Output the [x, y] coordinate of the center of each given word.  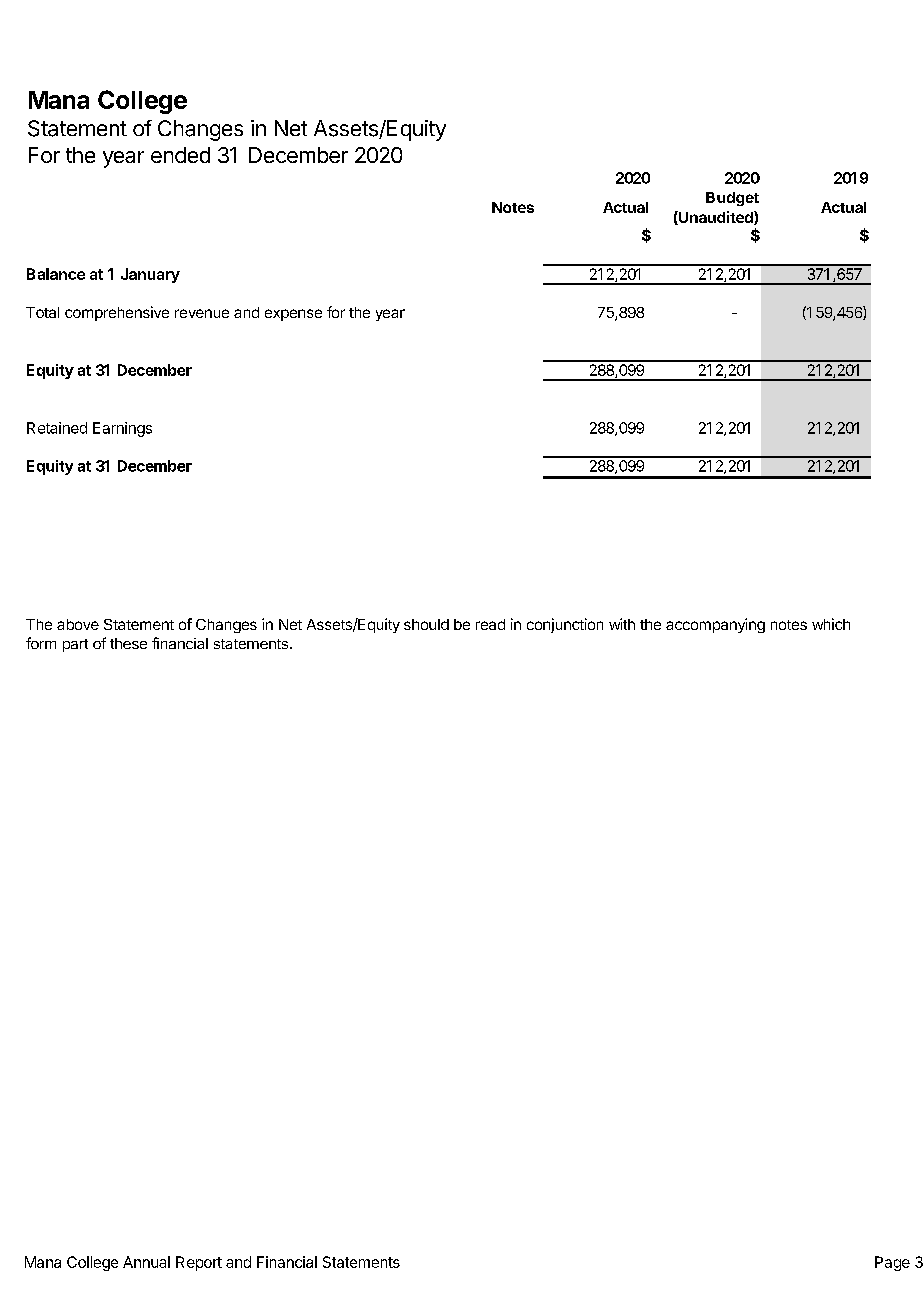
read [490, 624]
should [426, 624]
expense [293, 315]
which [831, 624]
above [78, 624]
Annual [146, 1262]
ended [180, 155]
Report [199, 1263]
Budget [732, 199]
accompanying [715, 625]
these [128, 643]
